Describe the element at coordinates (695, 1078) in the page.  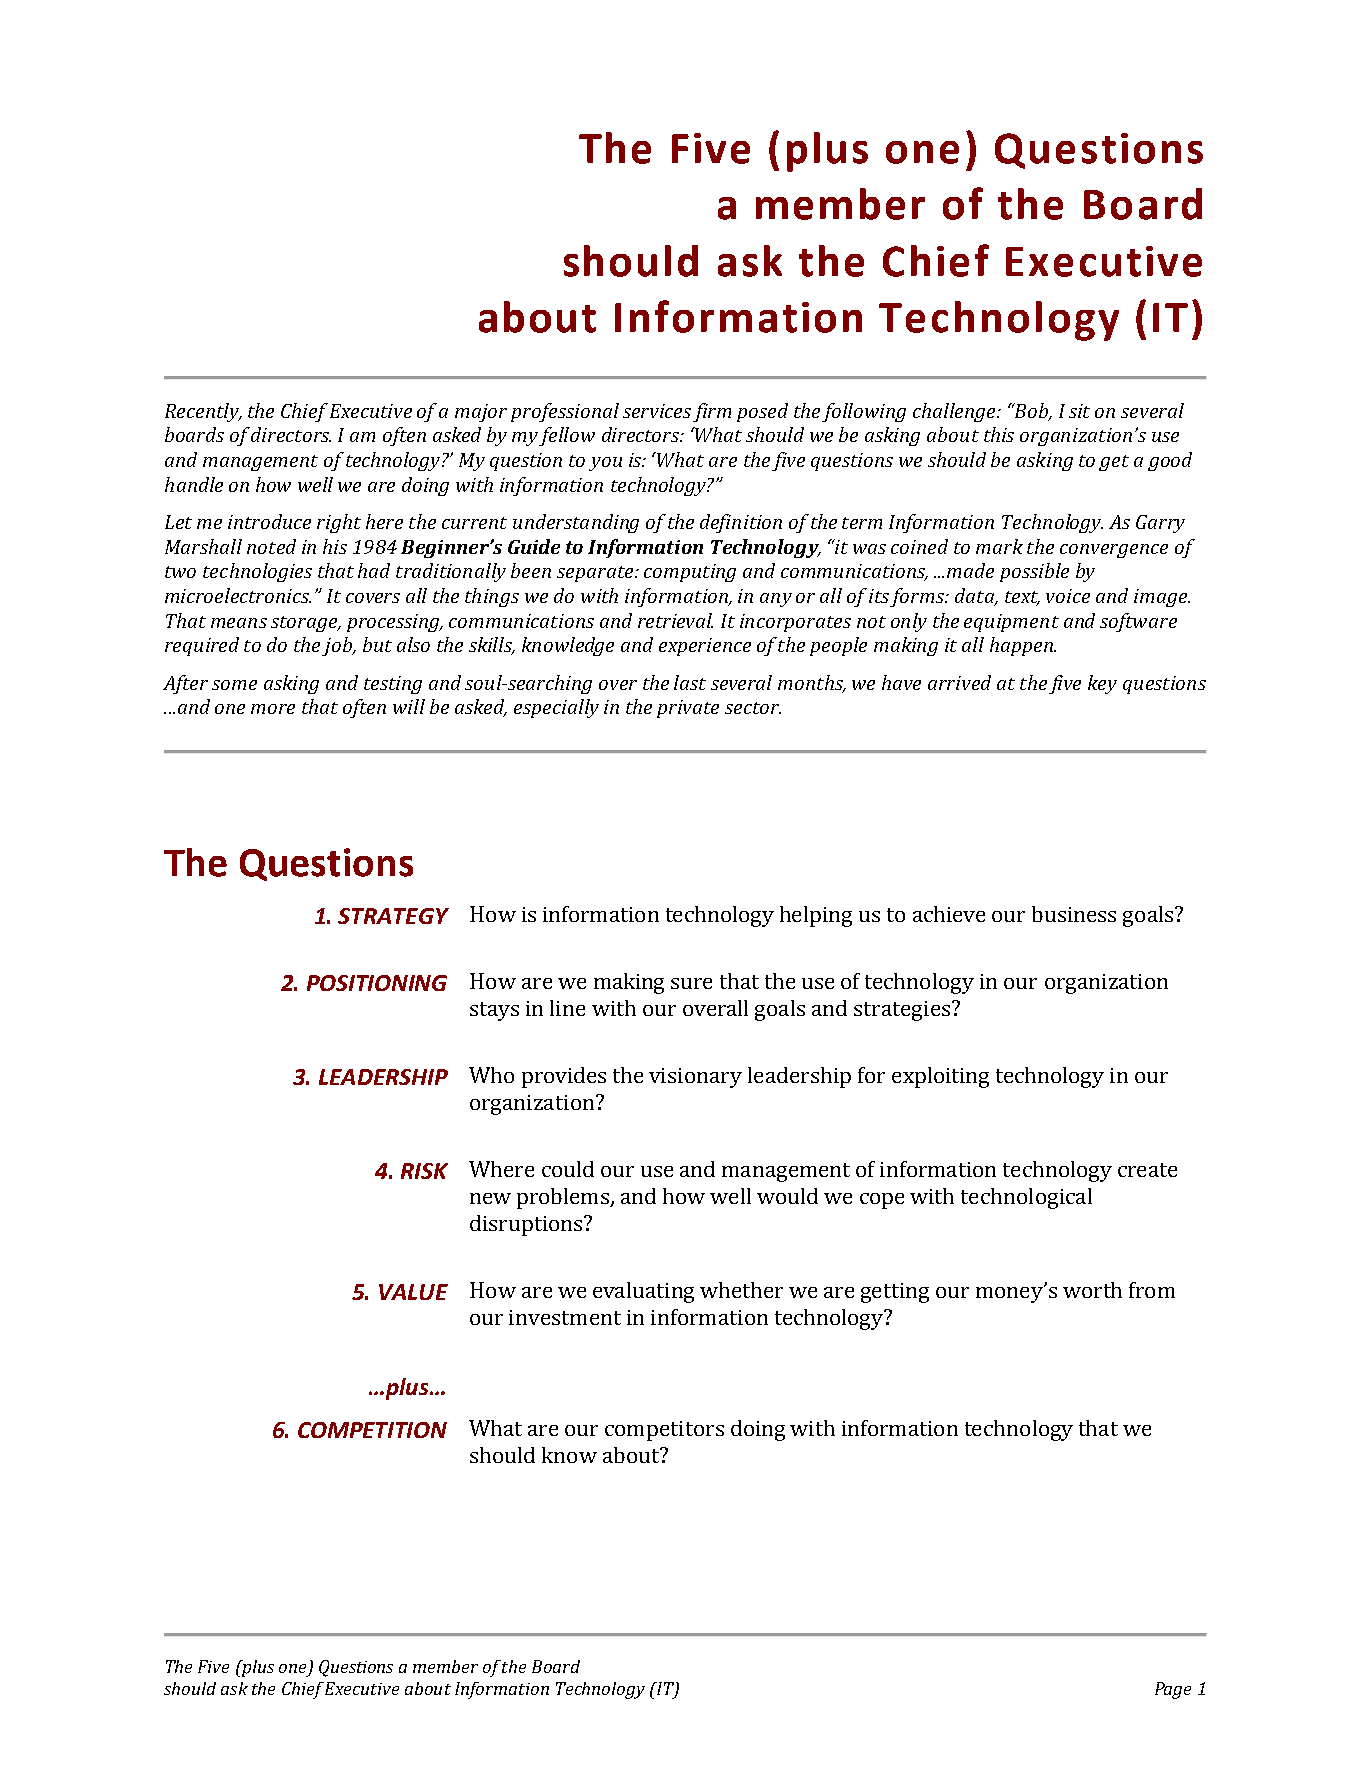
I see `visionary` at that location.
